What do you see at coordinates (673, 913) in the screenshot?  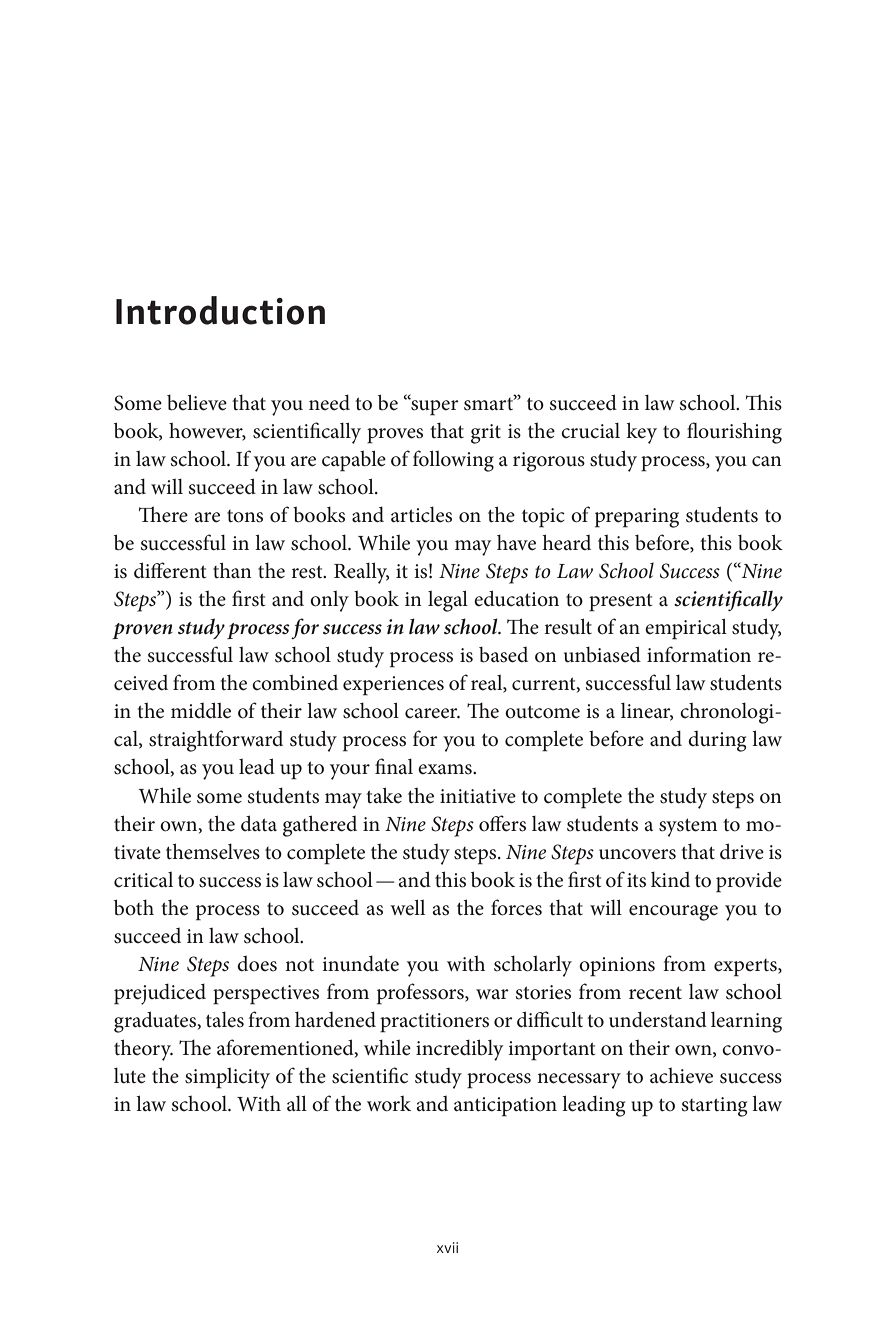 I see `encourage` at bounding box center [673, 913].
